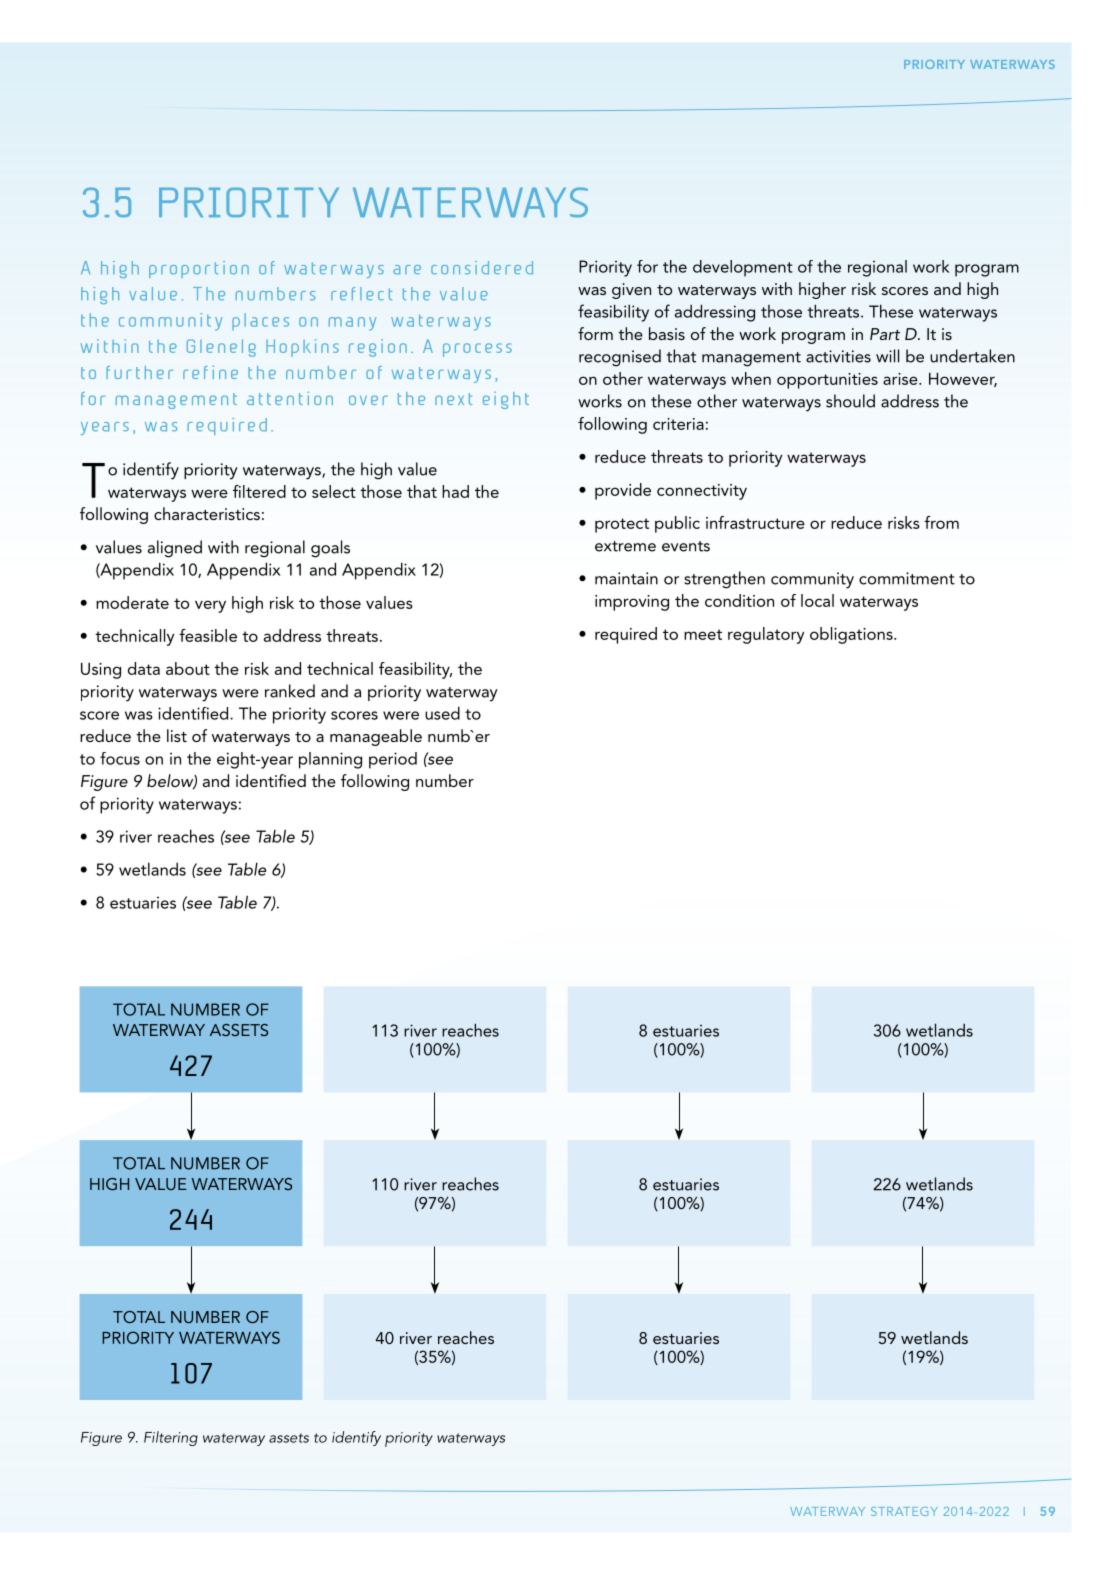 This image has width=1114, height=1575. I want to click on proportion, so click(199, 269).
